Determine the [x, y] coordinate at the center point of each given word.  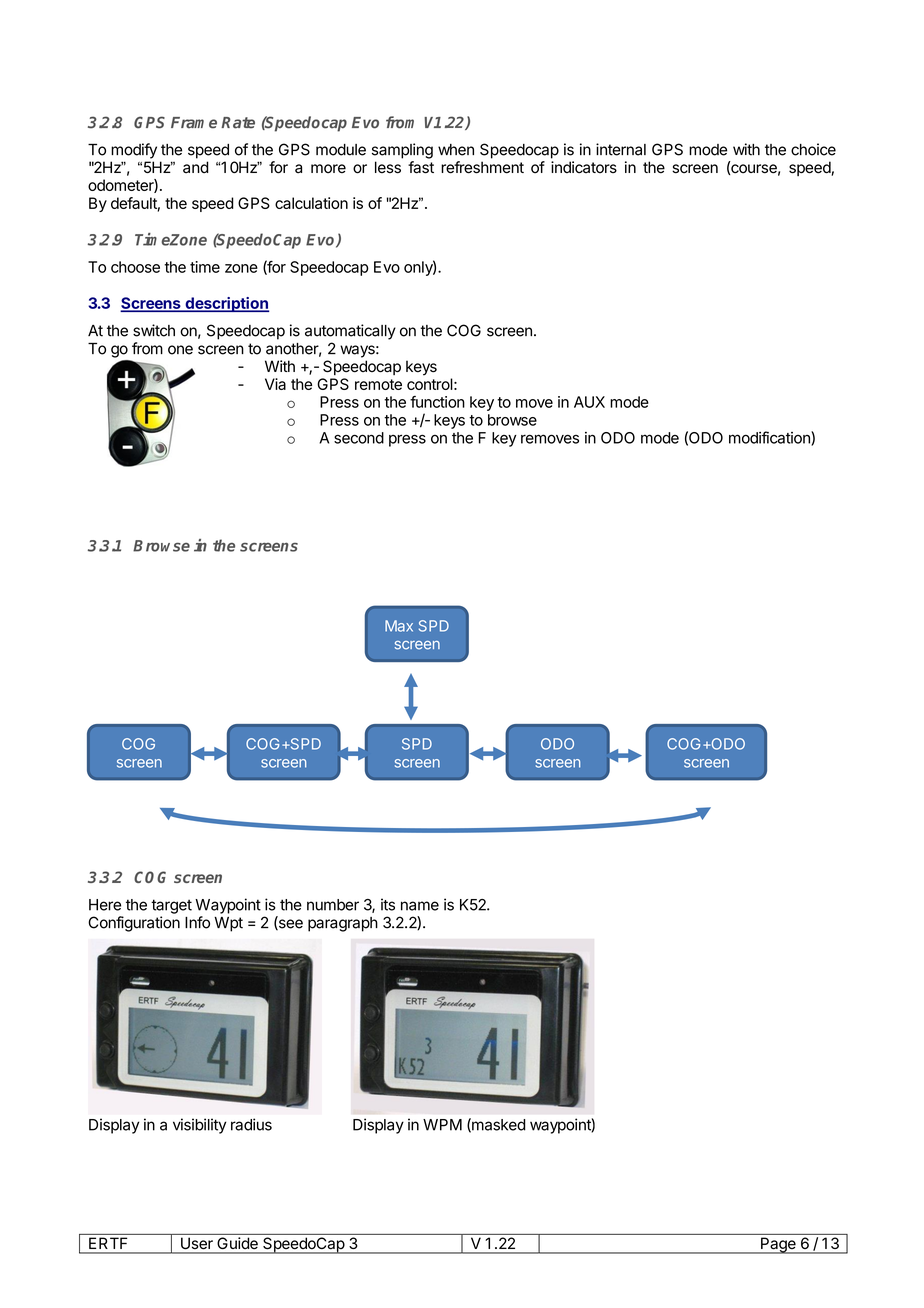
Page [778, 1245]
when [456, 150]
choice [813, 149]
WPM [442, 1125]
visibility [199, 1126]
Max [399, 626]
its [388, 904]
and [196, 167]
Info [197, 922]
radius [251, 1124]
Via [275, 384]
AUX [589, 402]
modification [770, 438]
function [437, 402]
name [420, 906]
